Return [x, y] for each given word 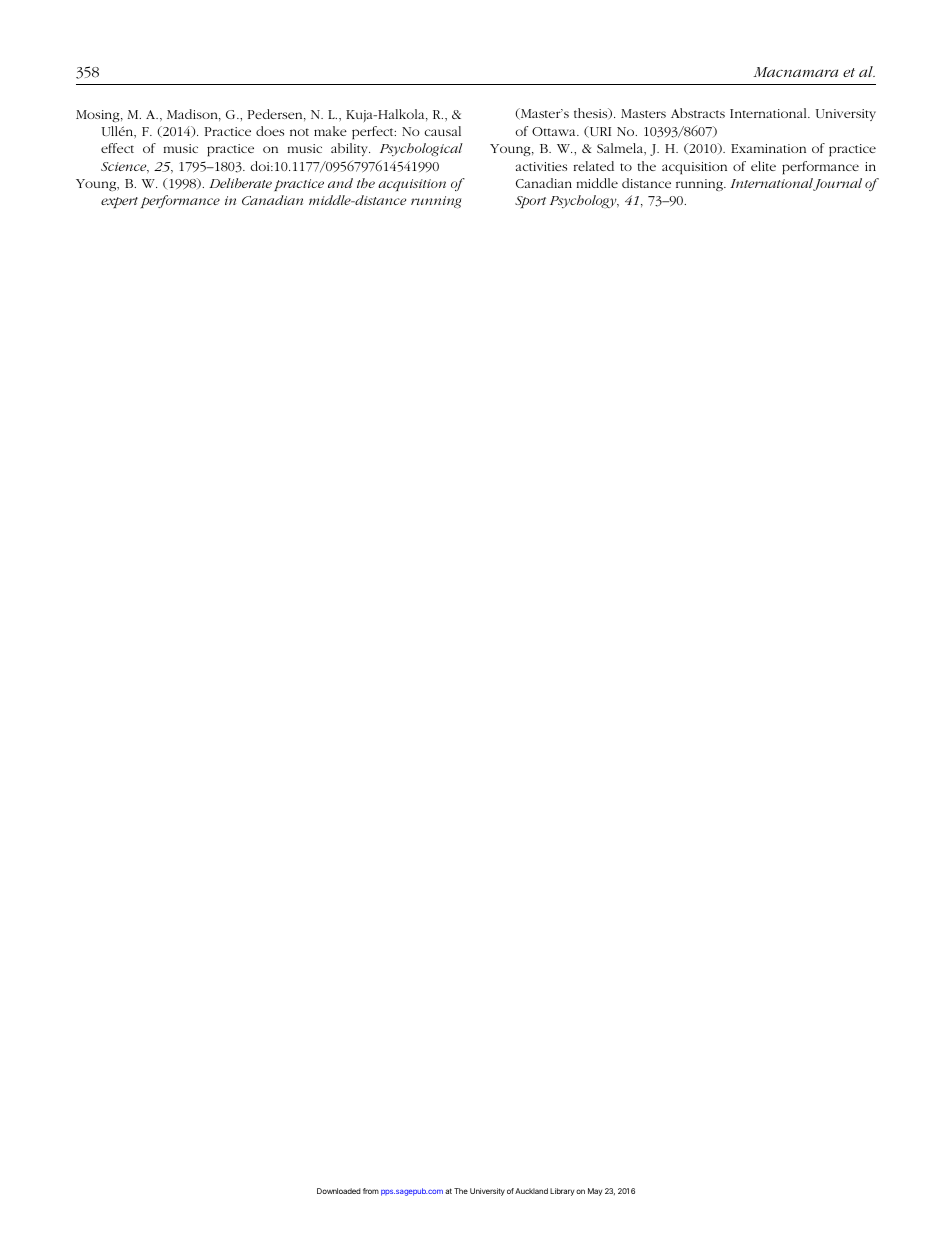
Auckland [531, 1191]
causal [443, 131]
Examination [768, 148]
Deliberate [240, 183]
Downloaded [339, 1191]
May [595, 1192]
